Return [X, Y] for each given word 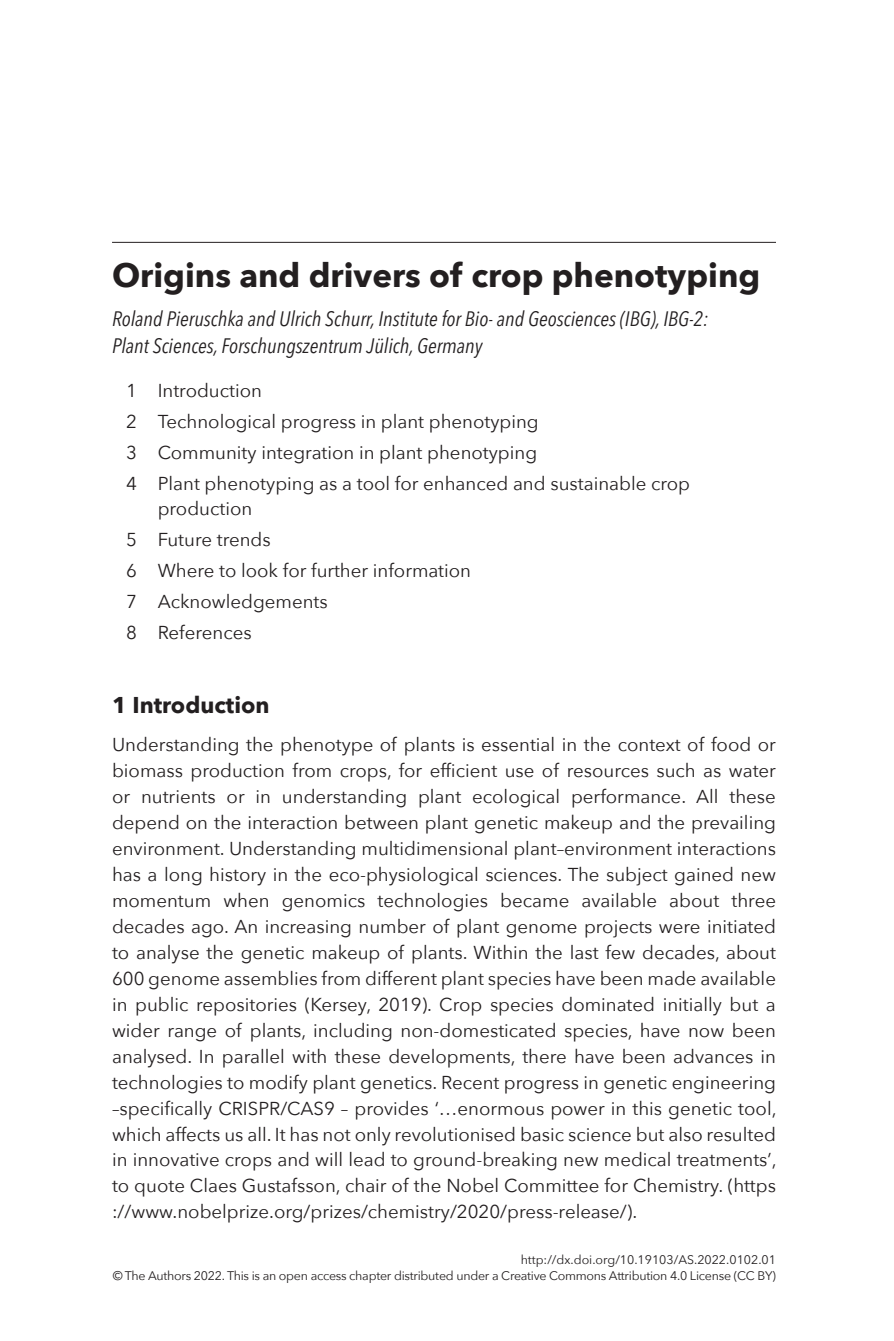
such [675, 770]
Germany [450, 348]
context [649, 746]
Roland [138, 318]
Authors [169, 1275]
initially [693, 1006]
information [422, 570]
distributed [423, 1275]
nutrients [178, 797]
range [192, 1035]
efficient [463, 770]
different [401, 978]
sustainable [598, 483]
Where [186, 570]
